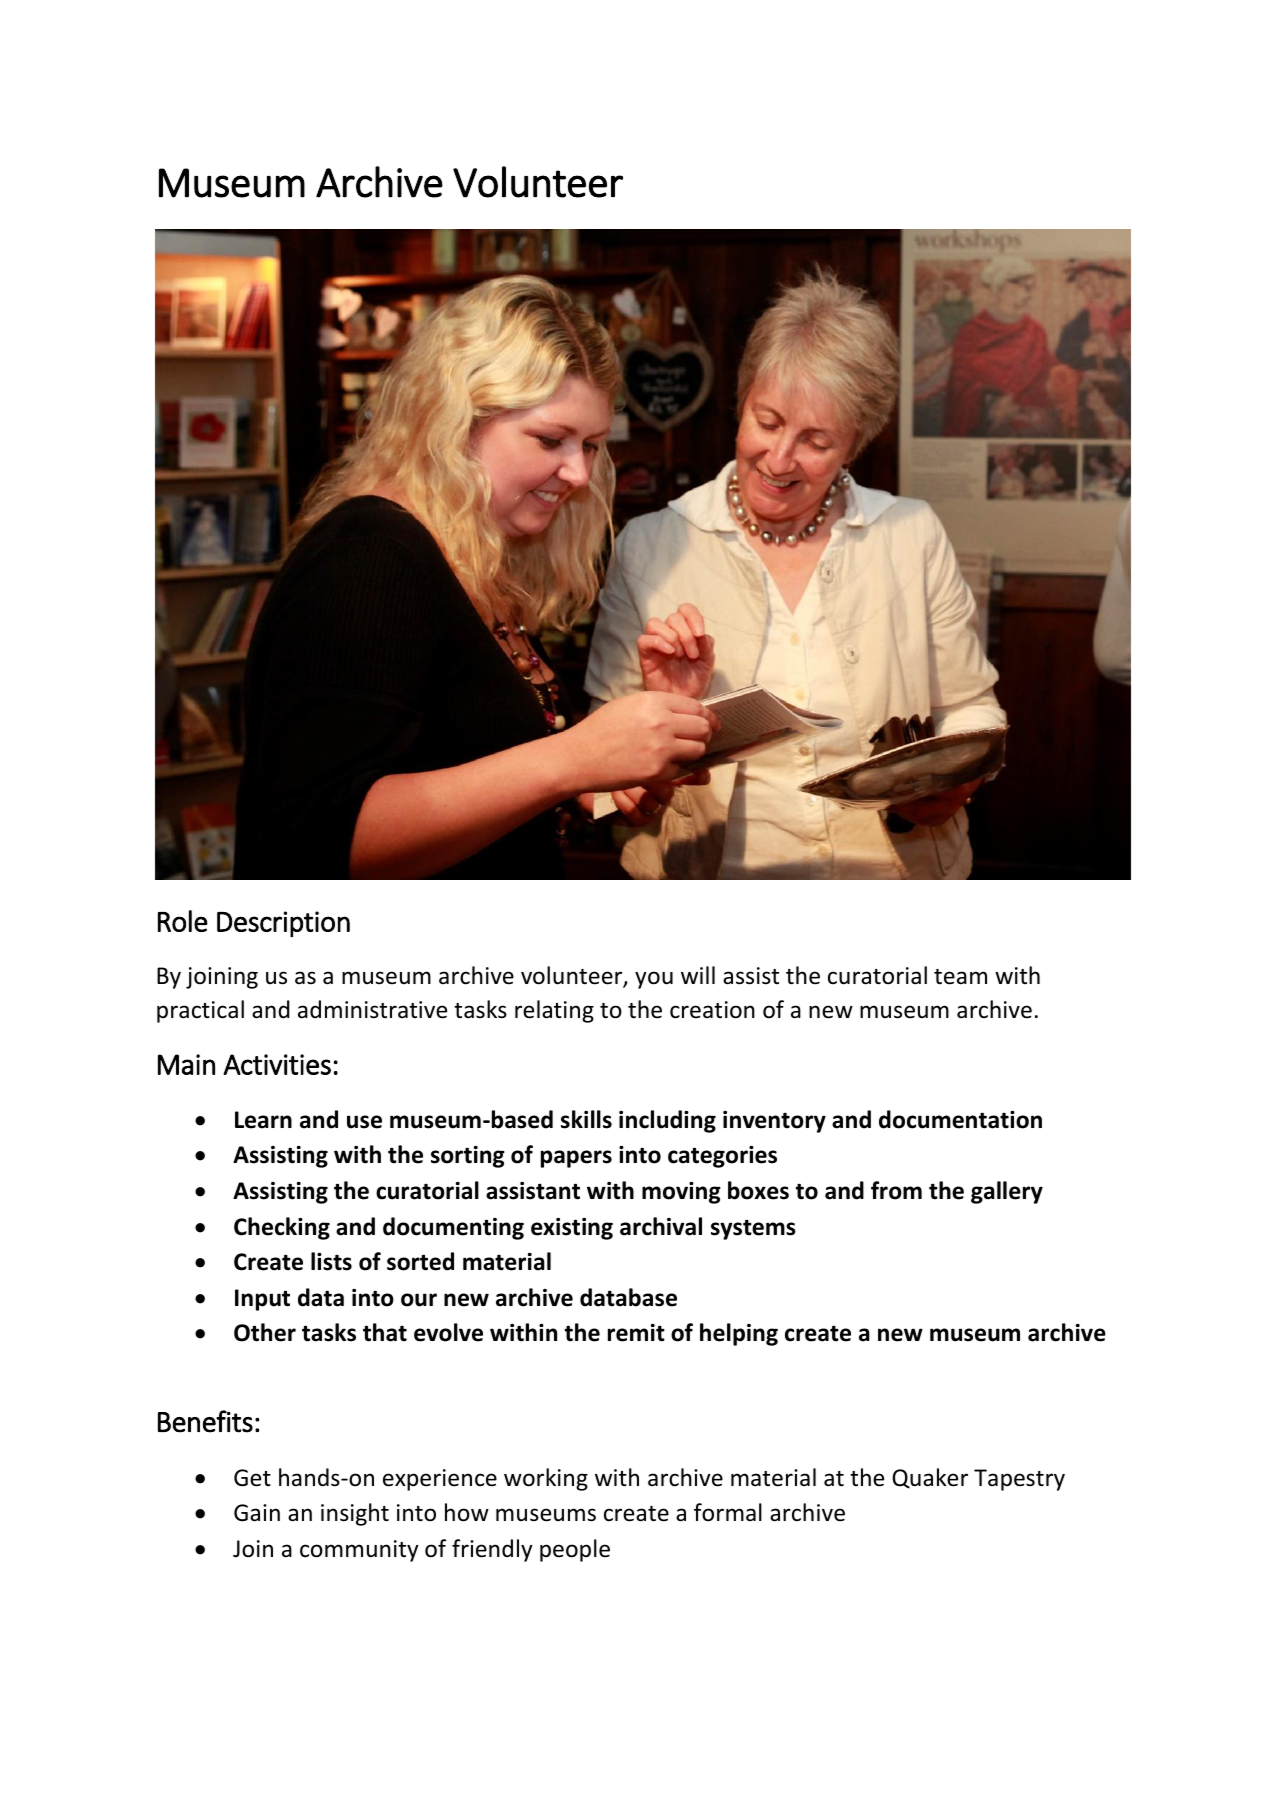 This image has height=1819, width=1286. I want to click on Gain, so click(257, 1513).
